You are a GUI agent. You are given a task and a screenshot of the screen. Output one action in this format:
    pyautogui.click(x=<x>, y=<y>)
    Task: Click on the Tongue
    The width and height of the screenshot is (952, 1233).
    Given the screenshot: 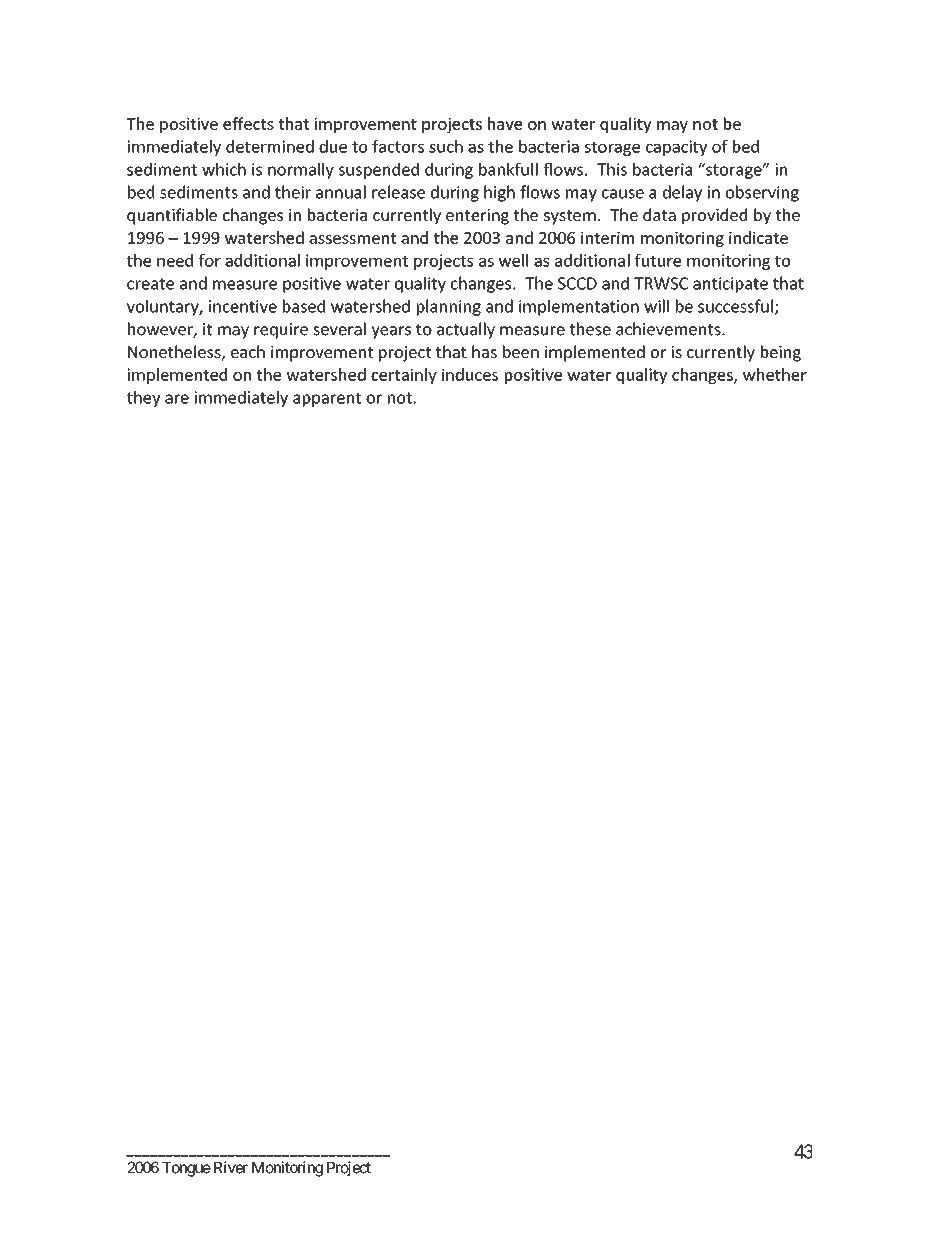 What is the action you would take?
    pyautogui.click(x=186, y=1169)
